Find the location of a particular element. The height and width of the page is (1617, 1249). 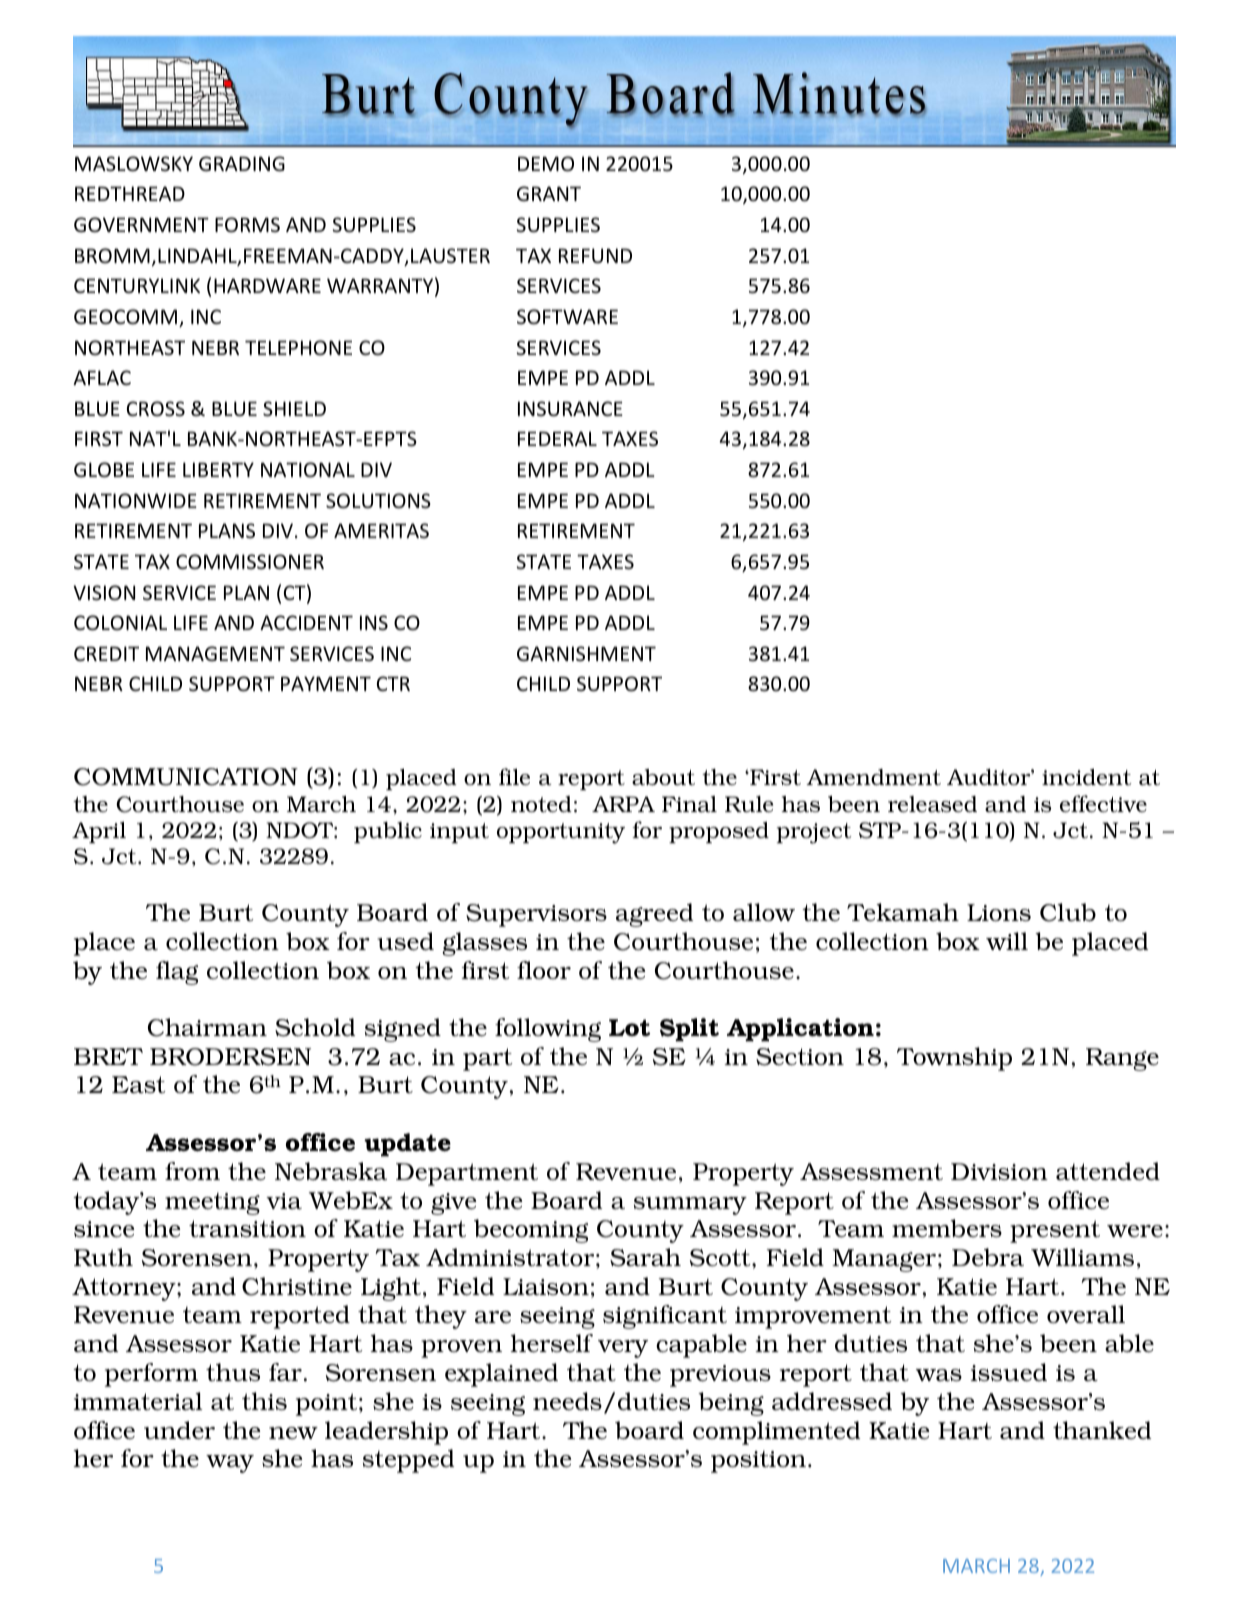

FEDERAL is located at coordinates (557, 438).
